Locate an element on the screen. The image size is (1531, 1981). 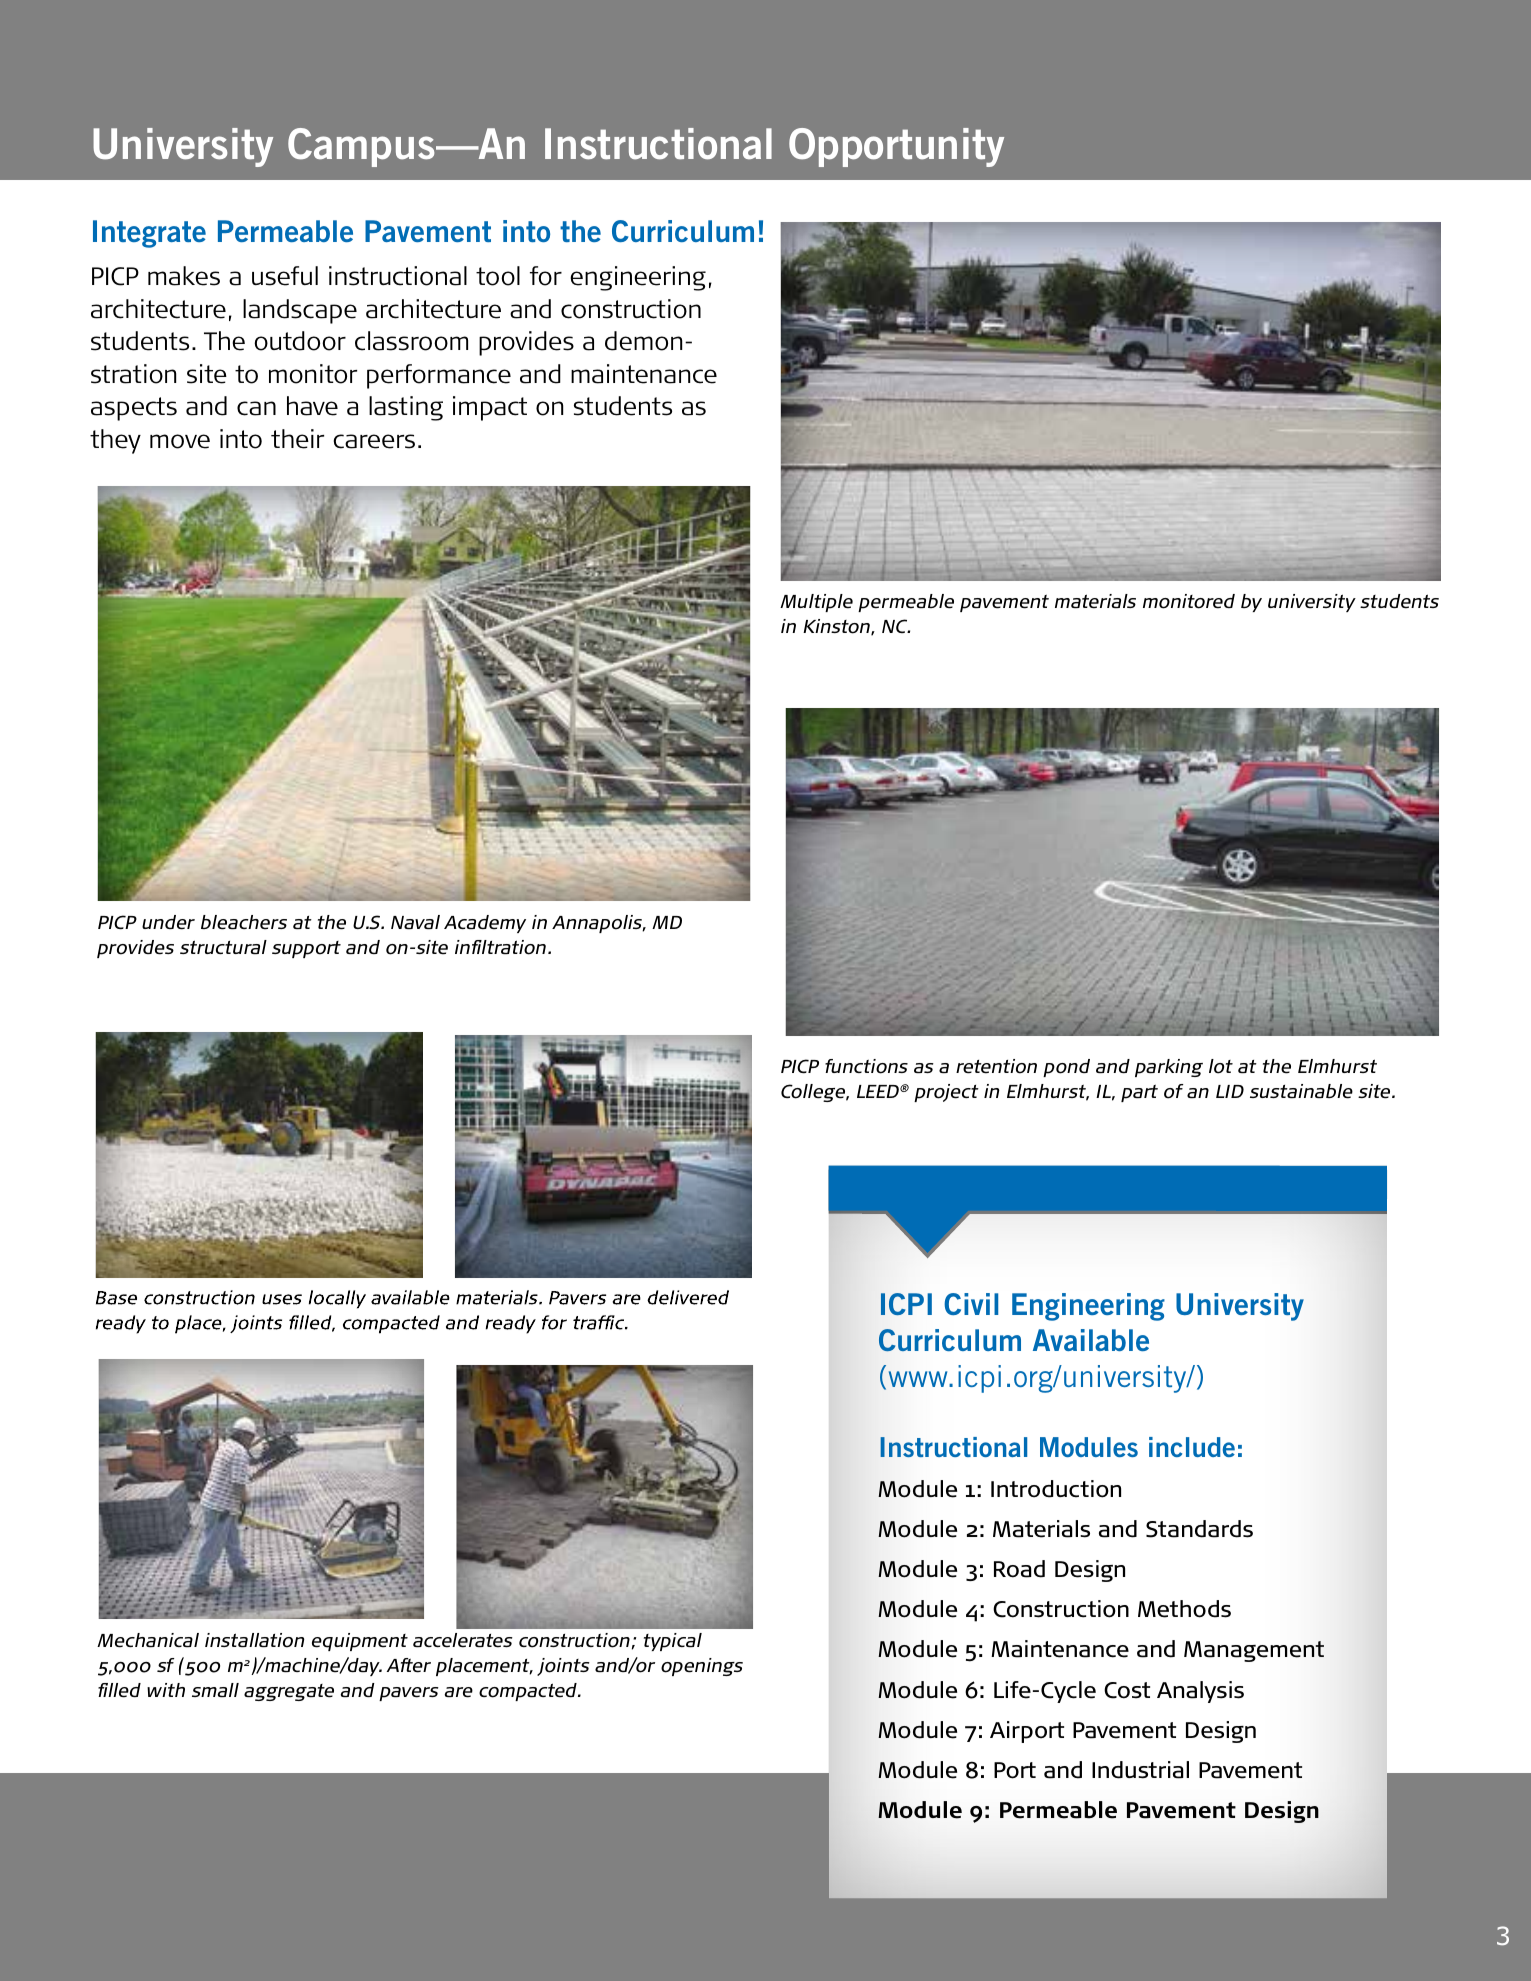
Multiple is located at coordinates (816, 603).
